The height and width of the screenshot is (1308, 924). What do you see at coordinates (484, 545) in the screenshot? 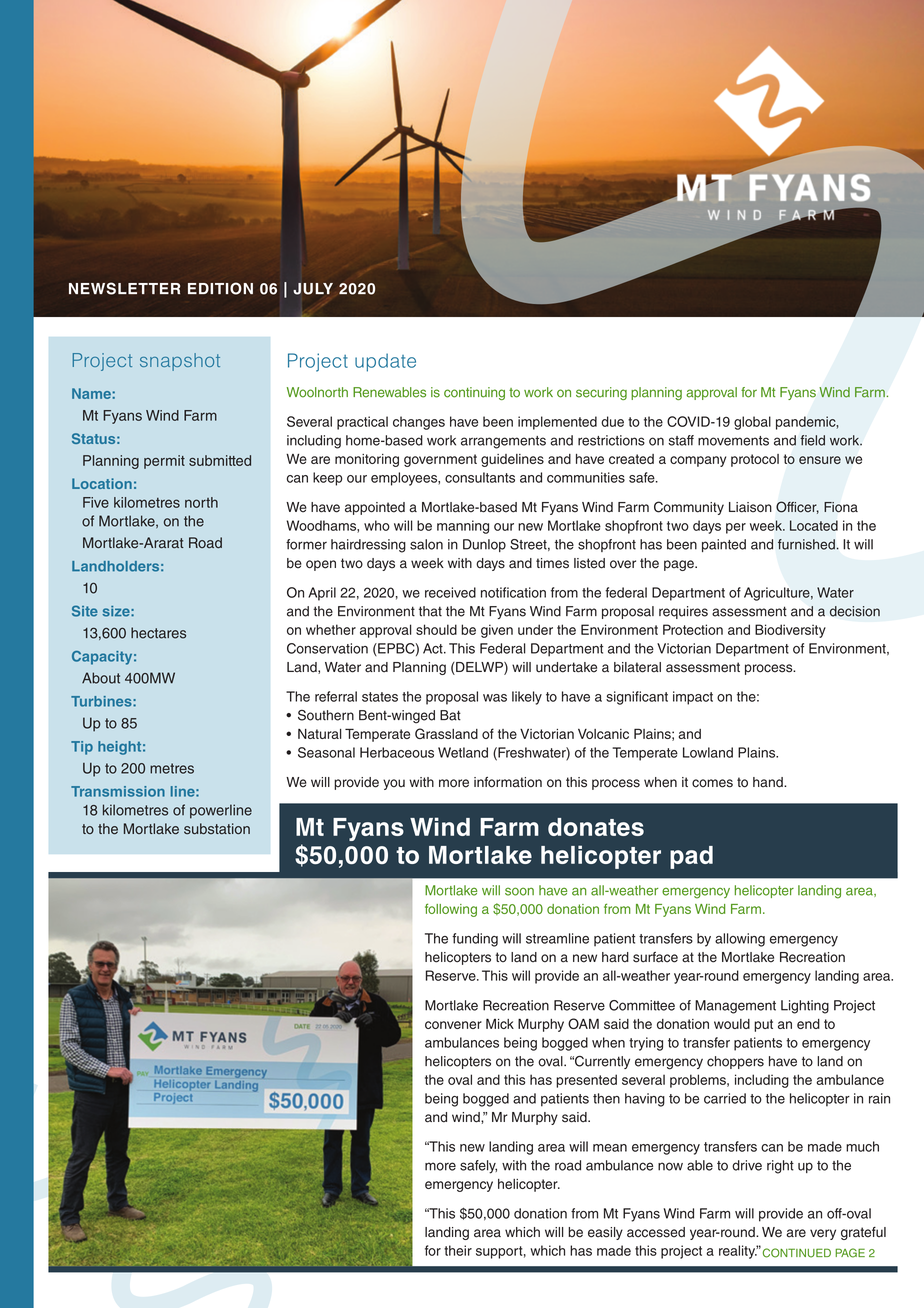
I see `Dunlop` at bounding box center [484, 545].
